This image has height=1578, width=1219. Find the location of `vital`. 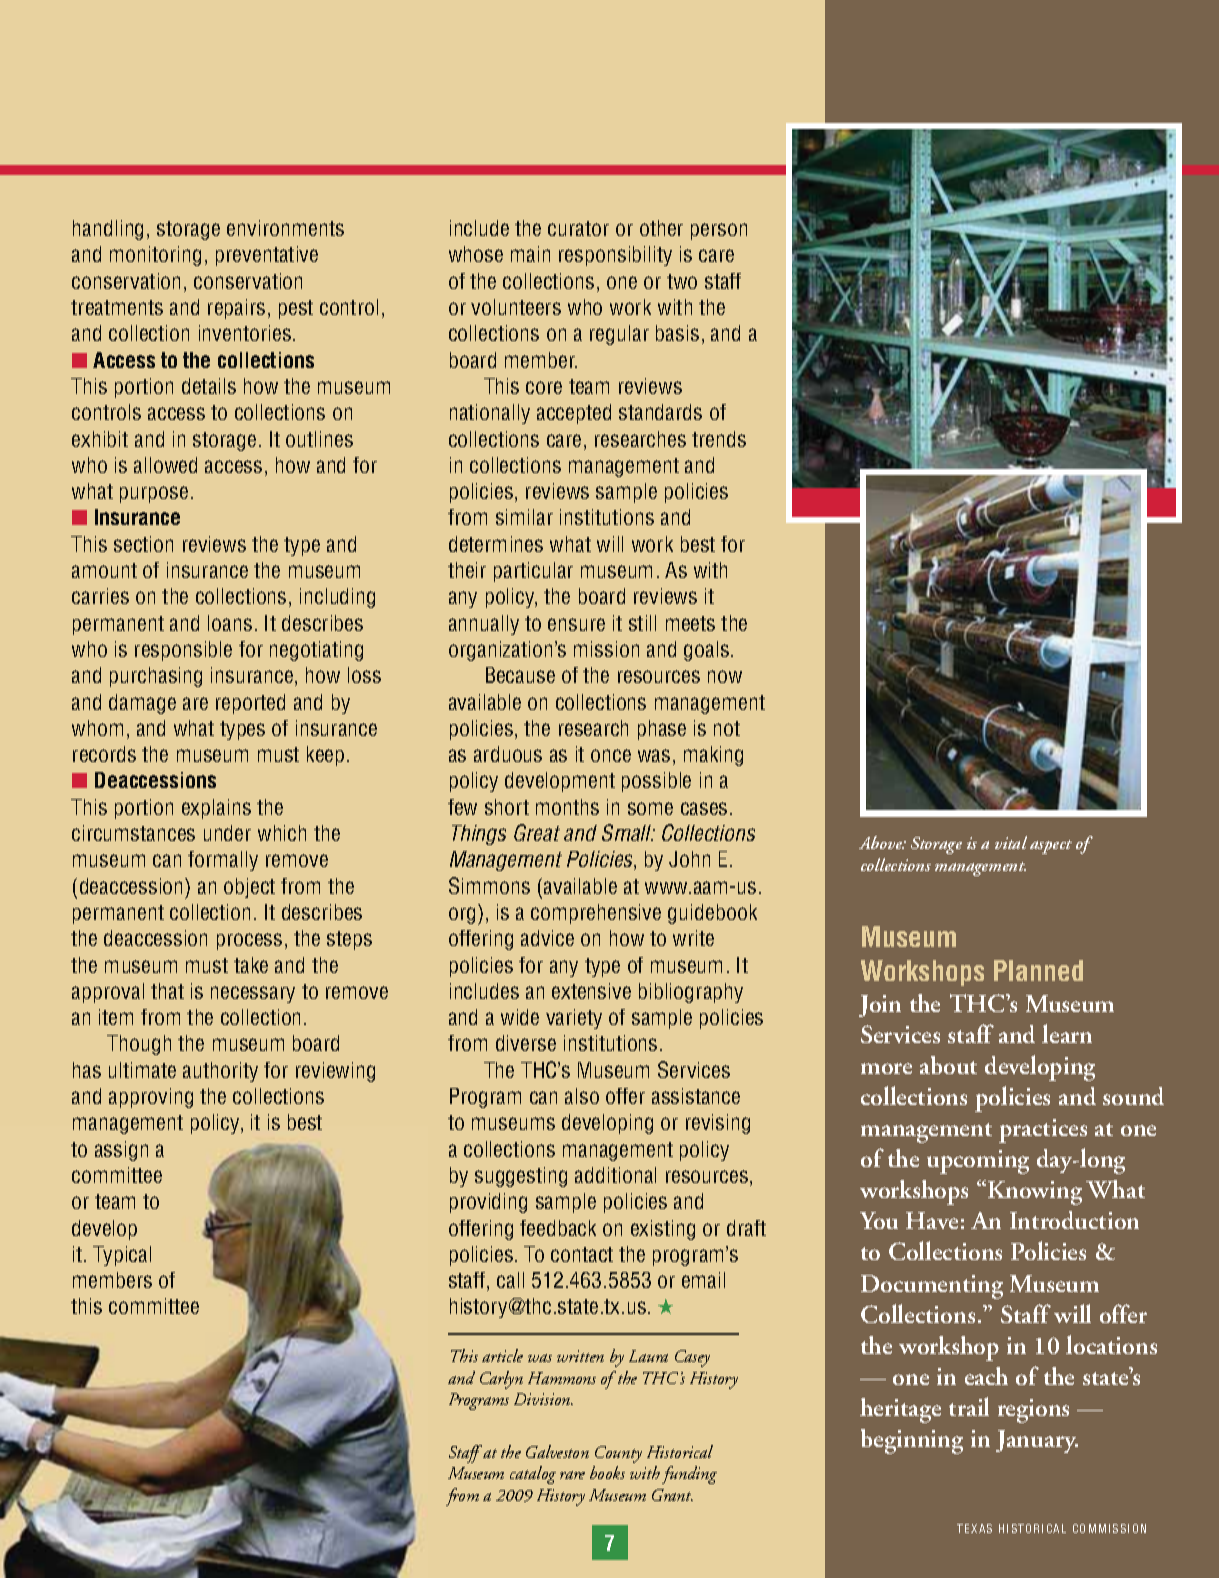

vital is located at coordinates (1011, 842).
